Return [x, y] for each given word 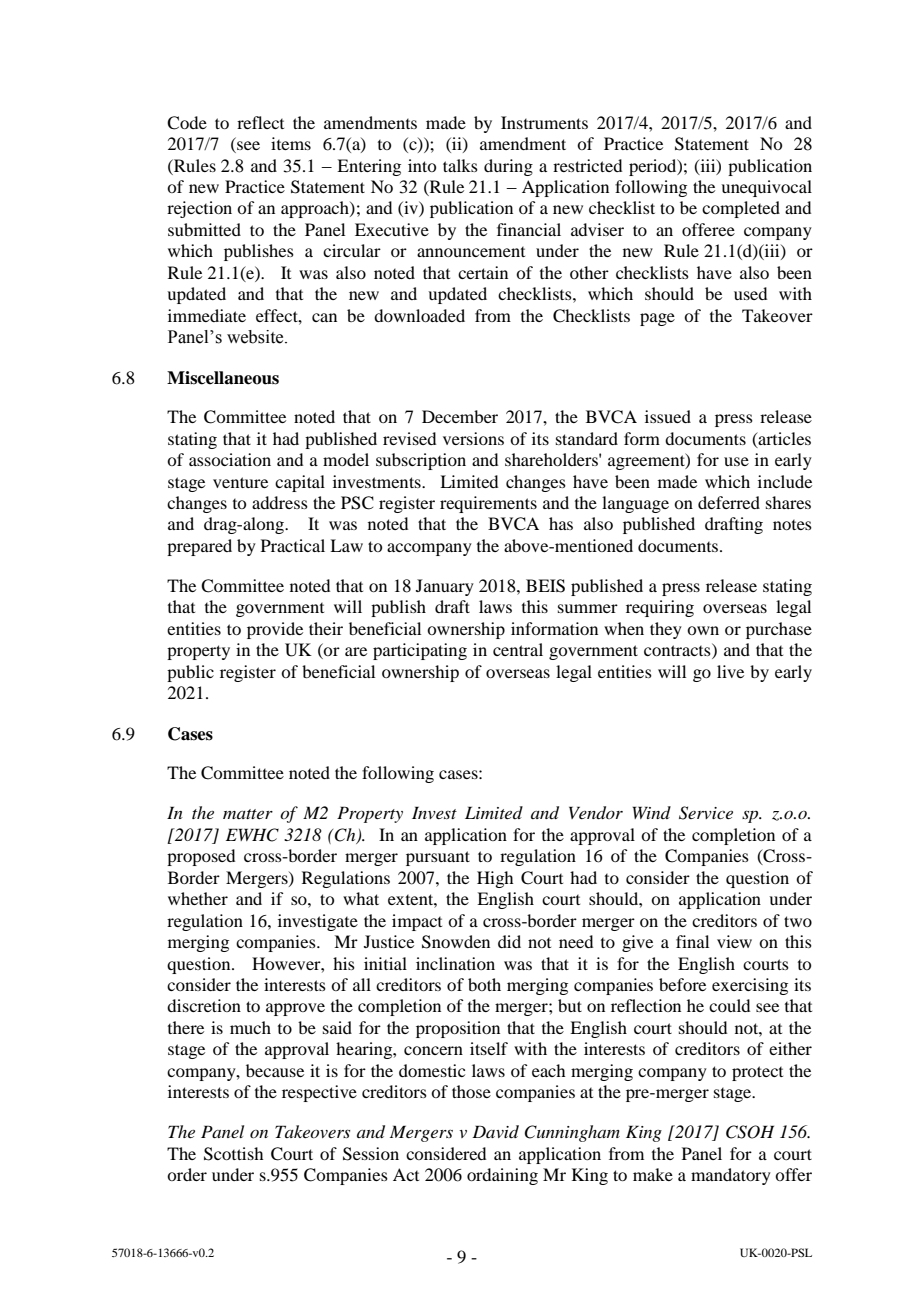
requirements [488, 504]
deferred [729, 502]
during [508, 167]
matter [248, 814]
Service [706, 813]
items [291, 143]
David [495, 1131]
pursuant [438, 858]
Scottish [233, 1154]
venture [240, 482]
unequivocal [766, 188]
